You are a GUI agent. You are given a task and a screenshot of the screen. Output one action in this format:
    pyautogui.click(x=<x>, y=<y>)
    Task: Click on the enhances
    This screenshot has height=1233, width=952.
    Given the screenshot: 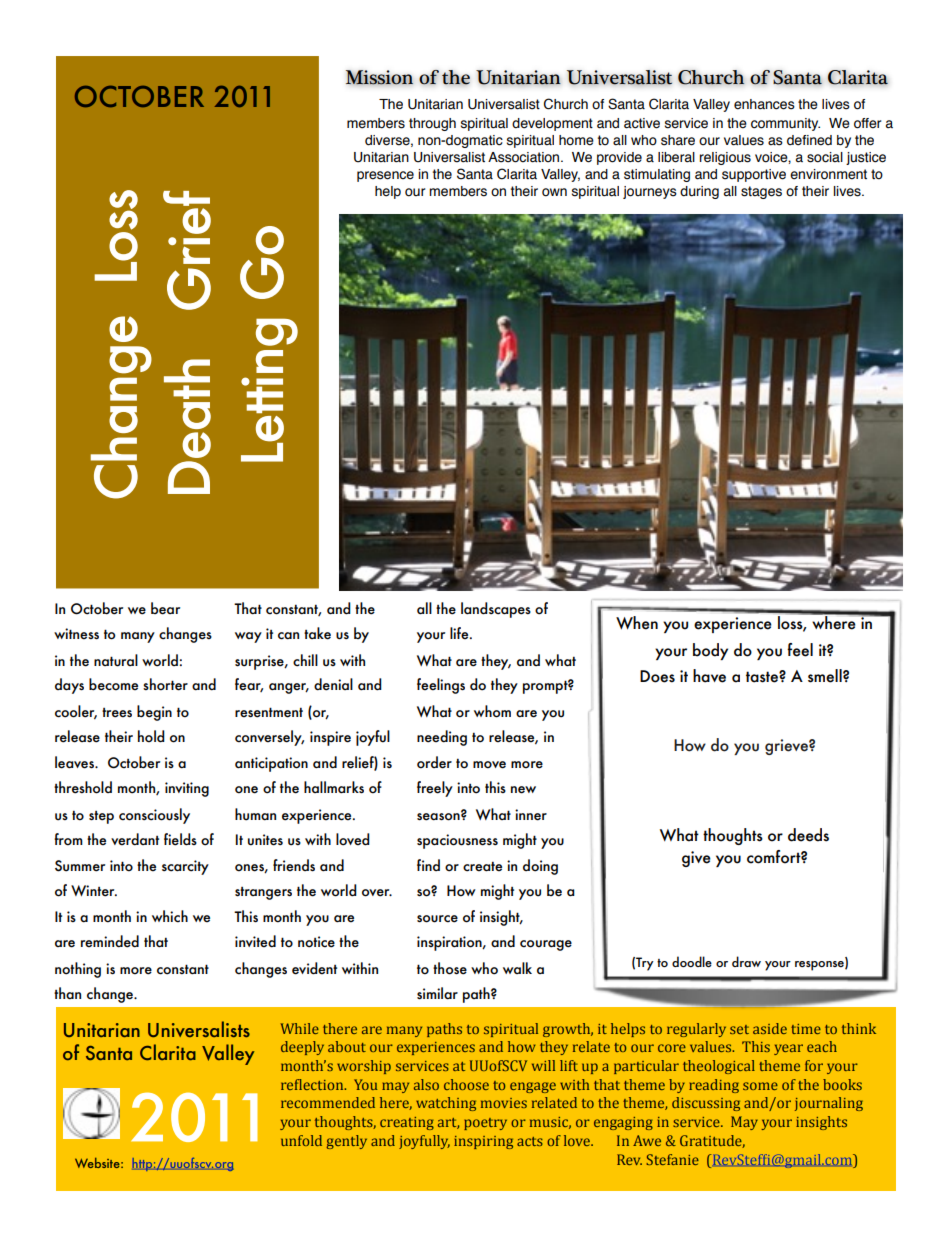 What is the action you would take?
    pyautogui.click(x=764, y=104)
